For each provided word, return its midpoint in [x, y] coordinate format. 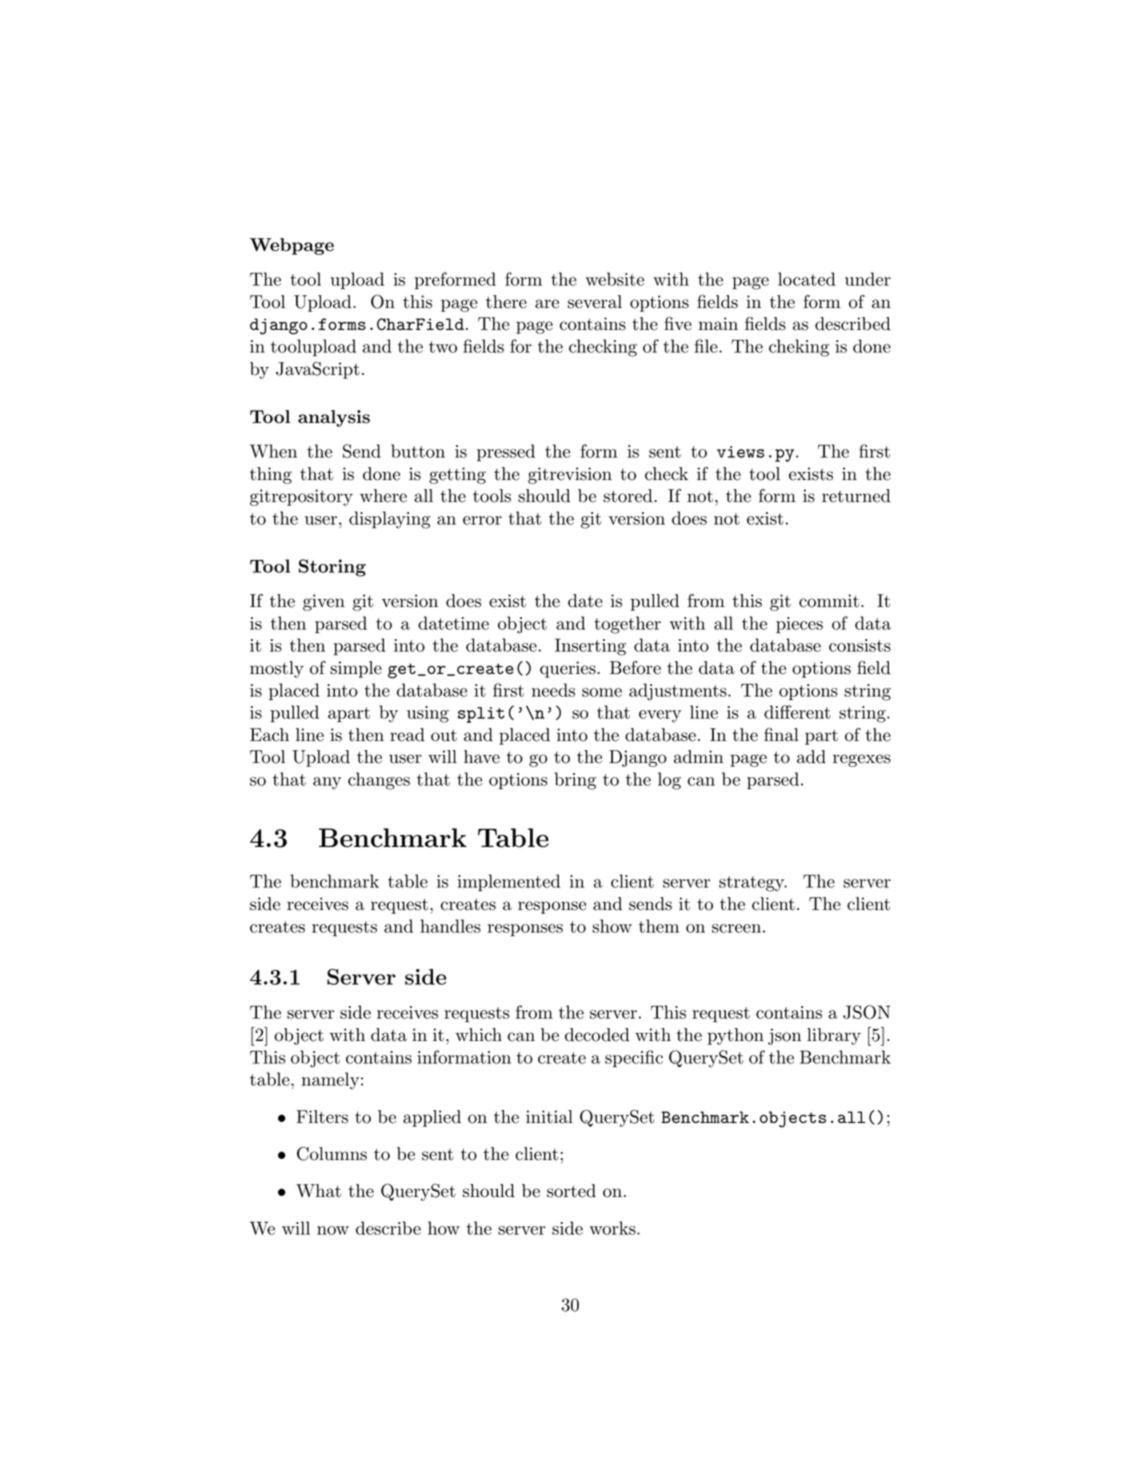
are [547, 304]
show [612, 926]
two [443, 347]
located [807, 279]
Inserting [590, 647]
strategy [752, 884]
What [318, 1191]
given [324, 602]
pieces [799, 625]
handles [450, 926]
